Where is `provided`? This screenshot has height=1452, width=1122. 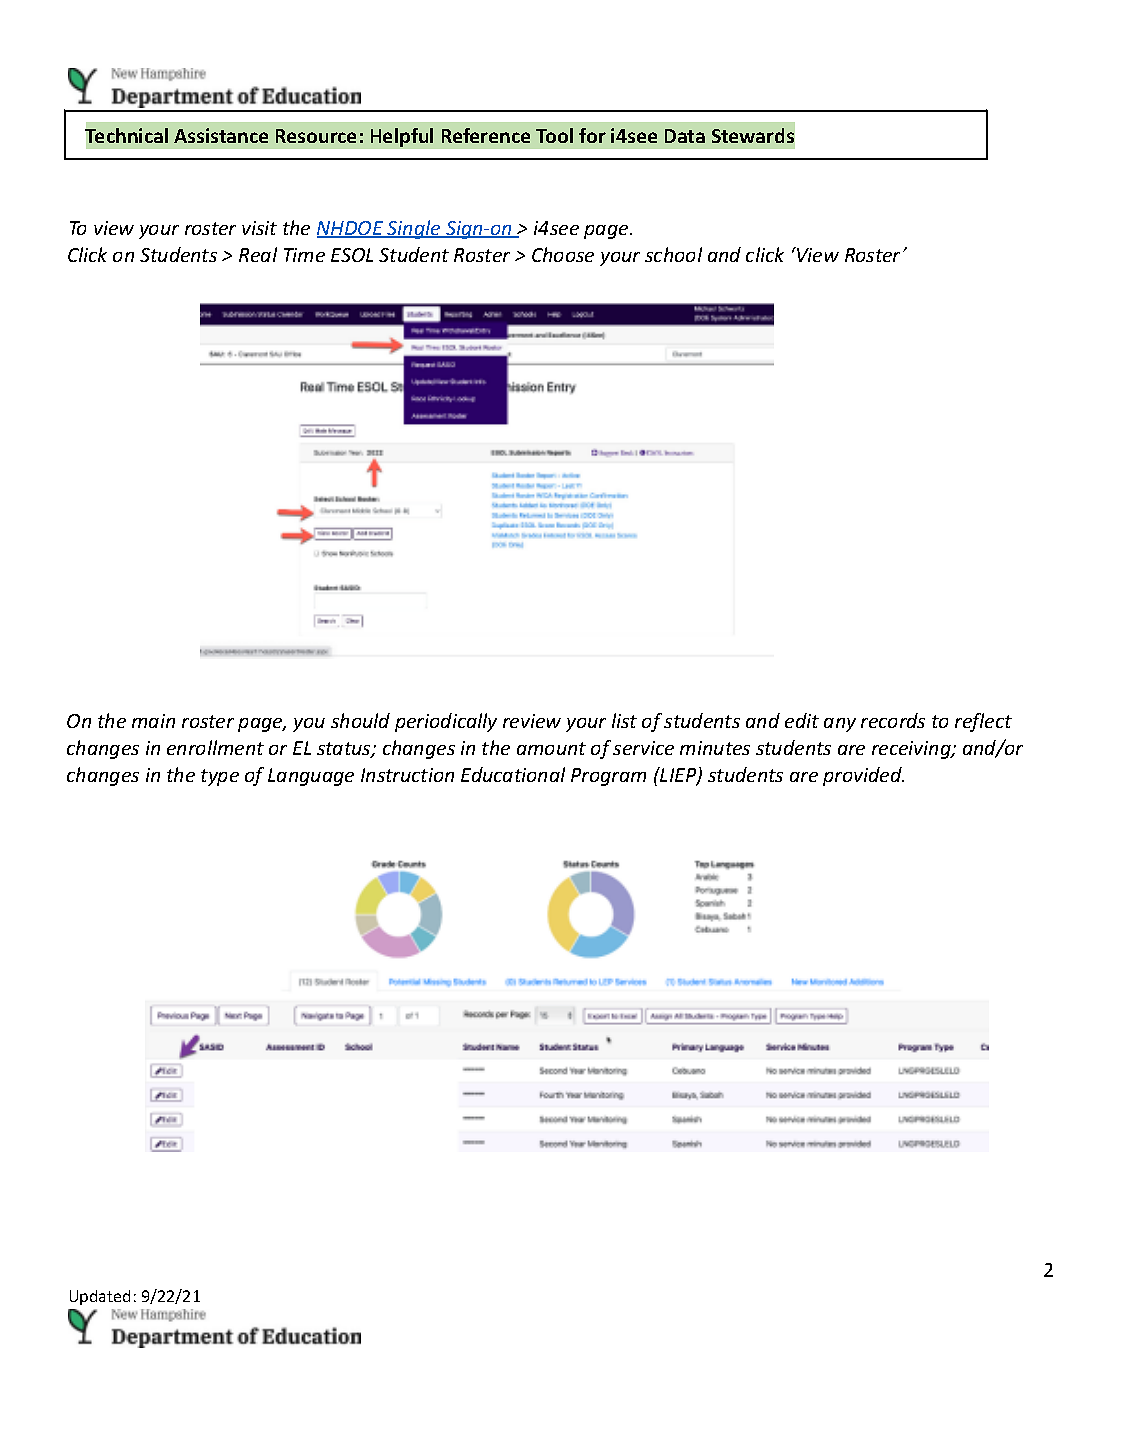 provided is located at coordinates (863, 776).
